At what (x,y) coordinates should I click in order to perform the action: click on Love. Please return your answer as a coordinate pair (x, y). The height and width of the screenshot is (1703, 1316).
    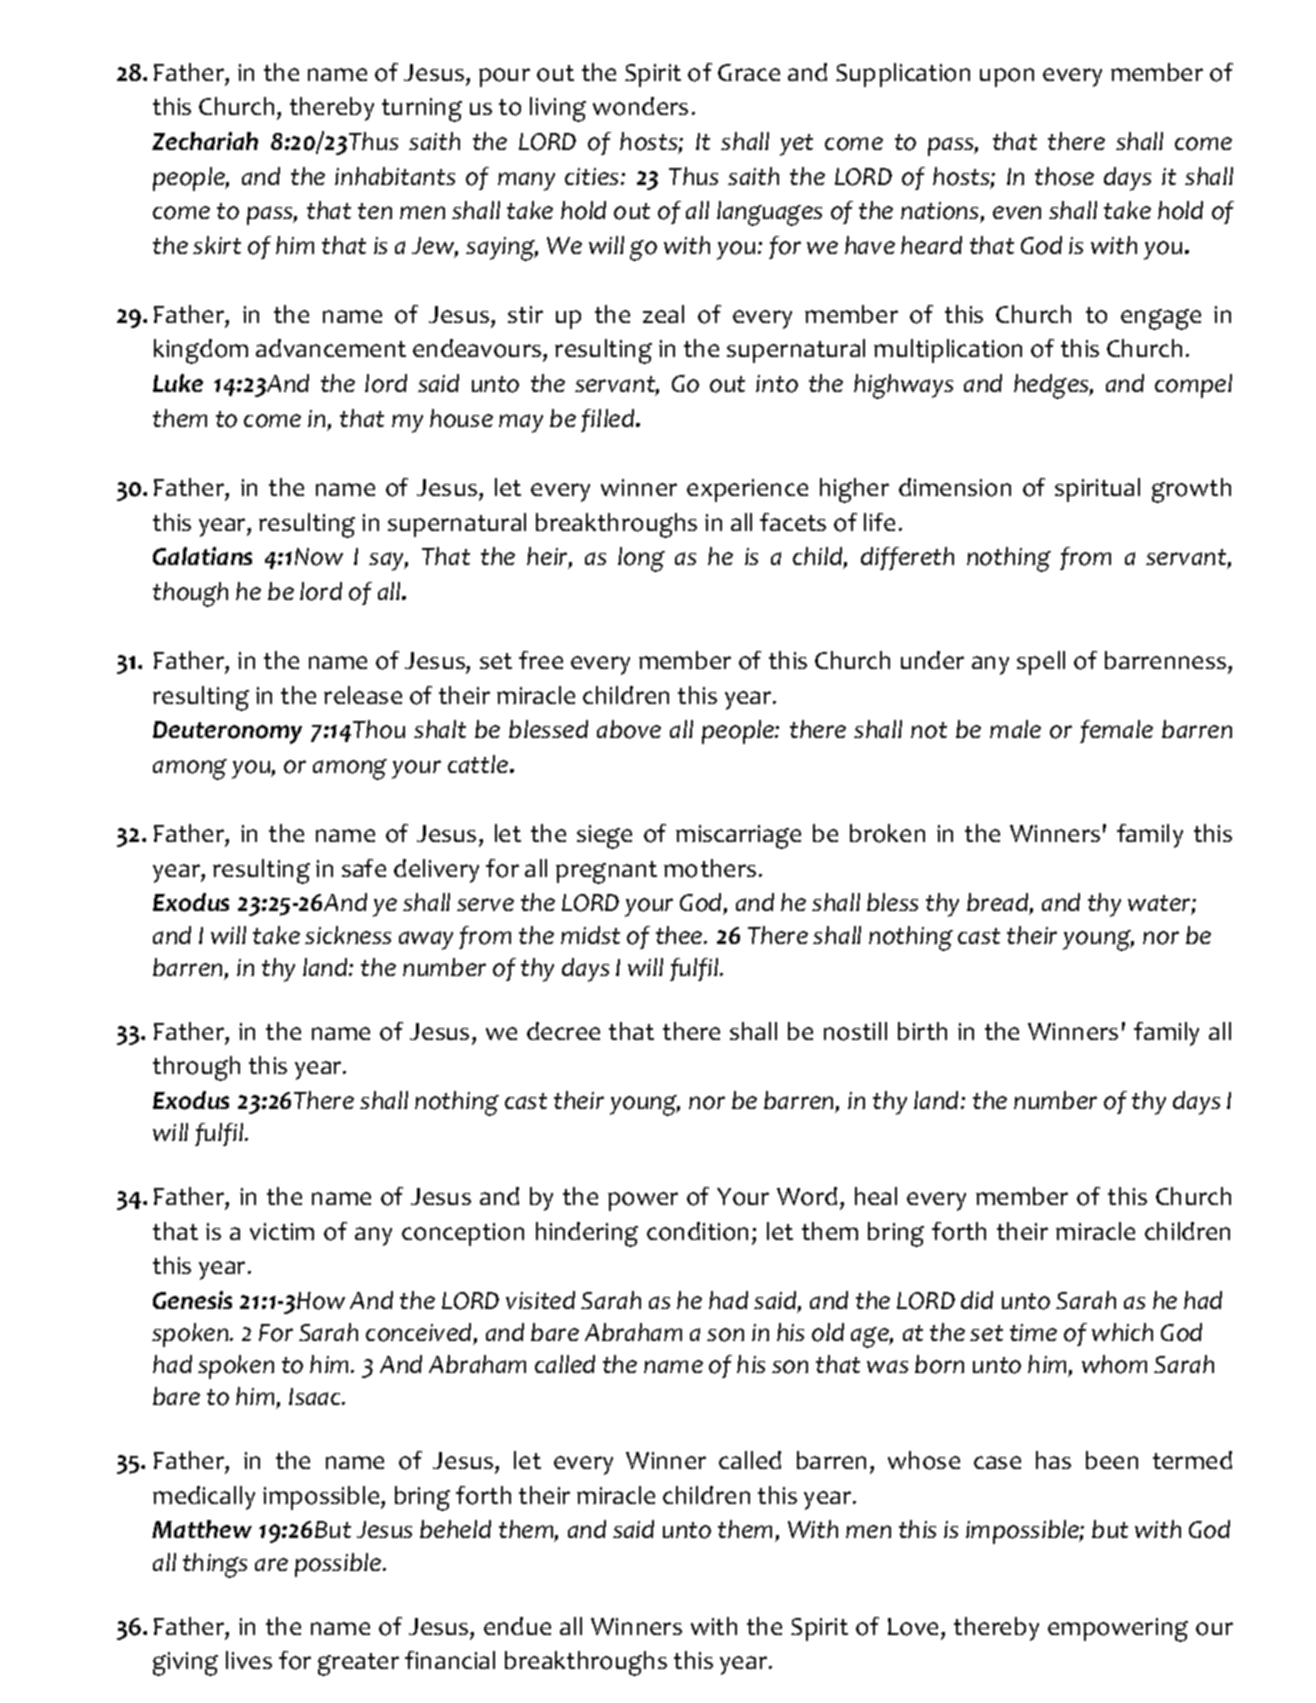
    Looking at the image, I should click on (913, 1627).
